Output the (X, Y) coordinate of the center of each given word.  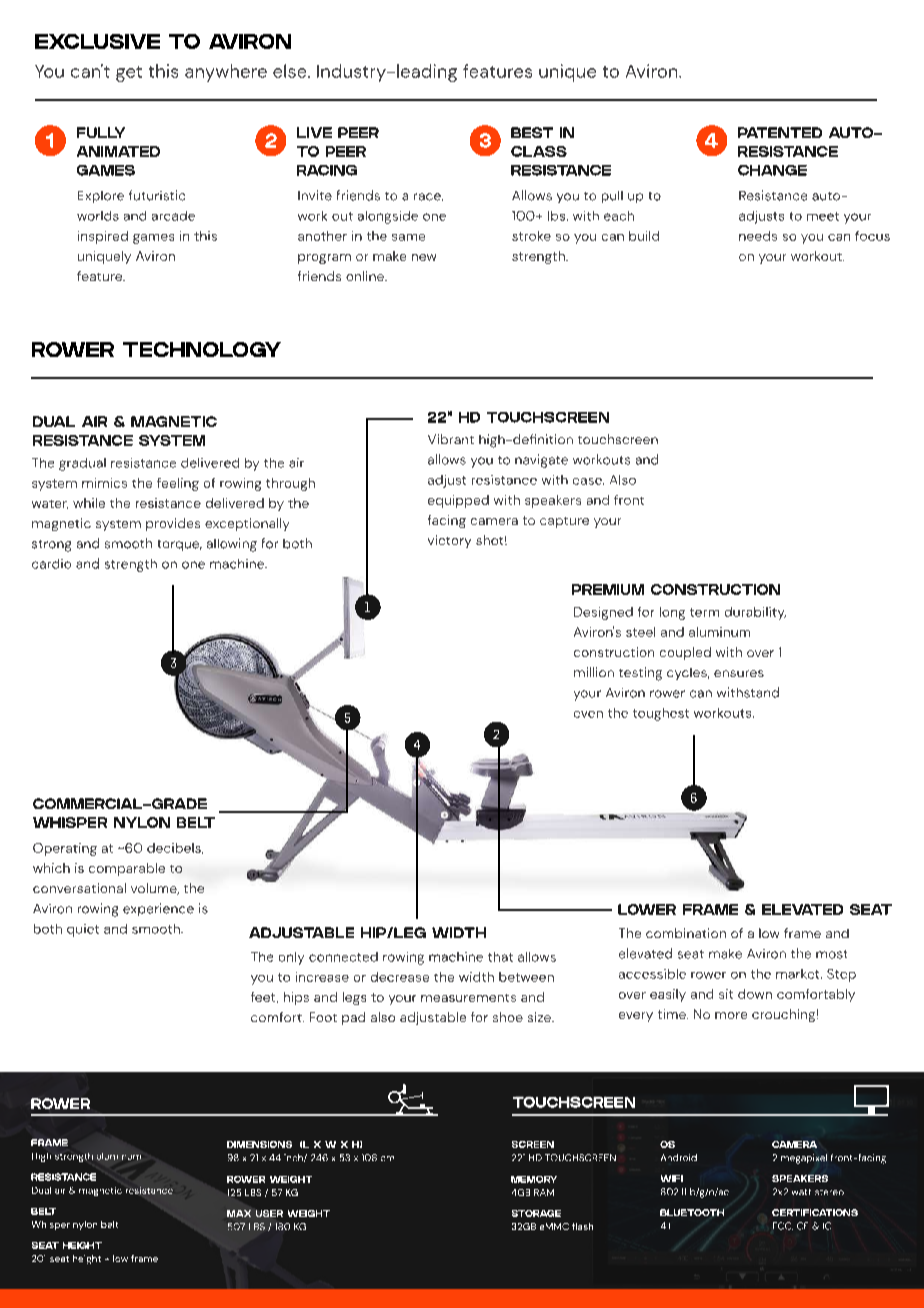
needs (758, 236)
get (129, 74)
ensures (739, 673)
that (500, 957)
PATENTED (780, 132)
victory (449, 541)
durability (755, 613)
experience (158, 909)
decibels (175, 848)
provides (173, 524)
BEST (532, 132)
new (424, 257)
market (799, 974)
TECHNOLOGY (202, 349)
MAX (239, 1213)
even (588, 714)
